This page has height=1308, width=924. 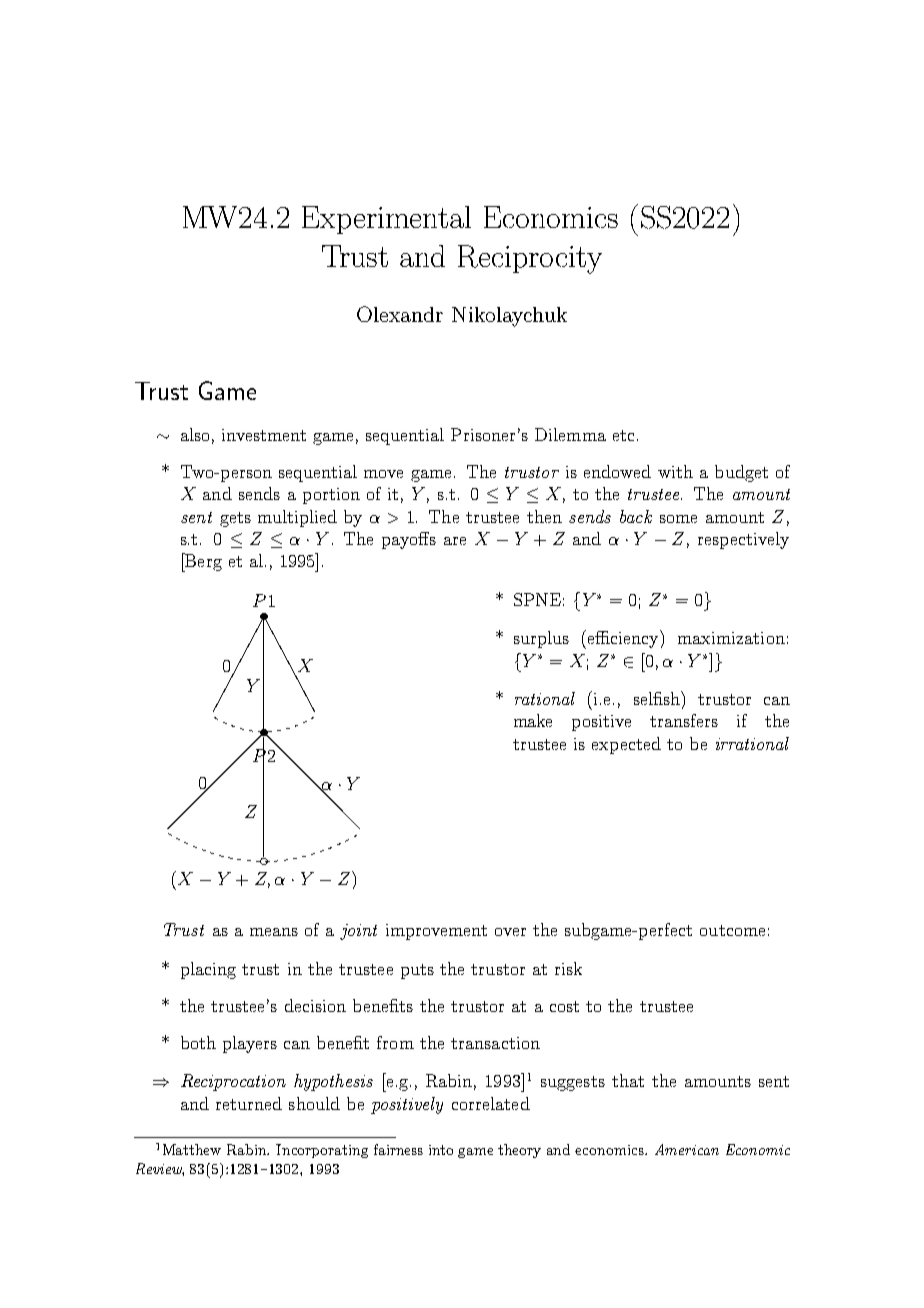 What do you see at coordinates (491, 1103) in the page?
I see `correlated` at bounding box center [491, 1103].
